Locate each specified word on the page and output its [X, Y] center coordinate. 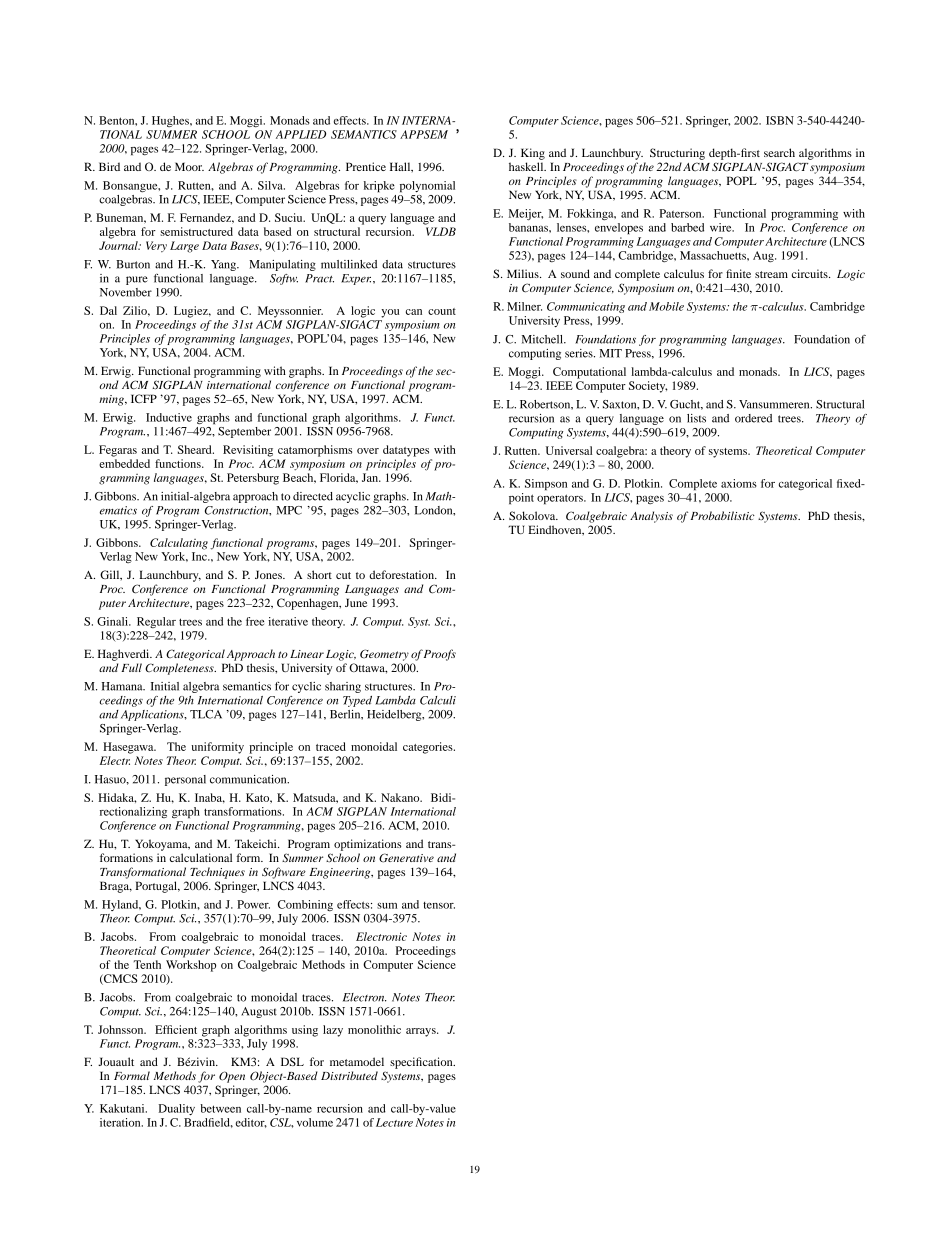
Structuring [677, 154]
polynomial [427, 187]
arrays [422, 1032]
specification [422, 1063]
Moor [189, 166]
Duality [177, 1109]
